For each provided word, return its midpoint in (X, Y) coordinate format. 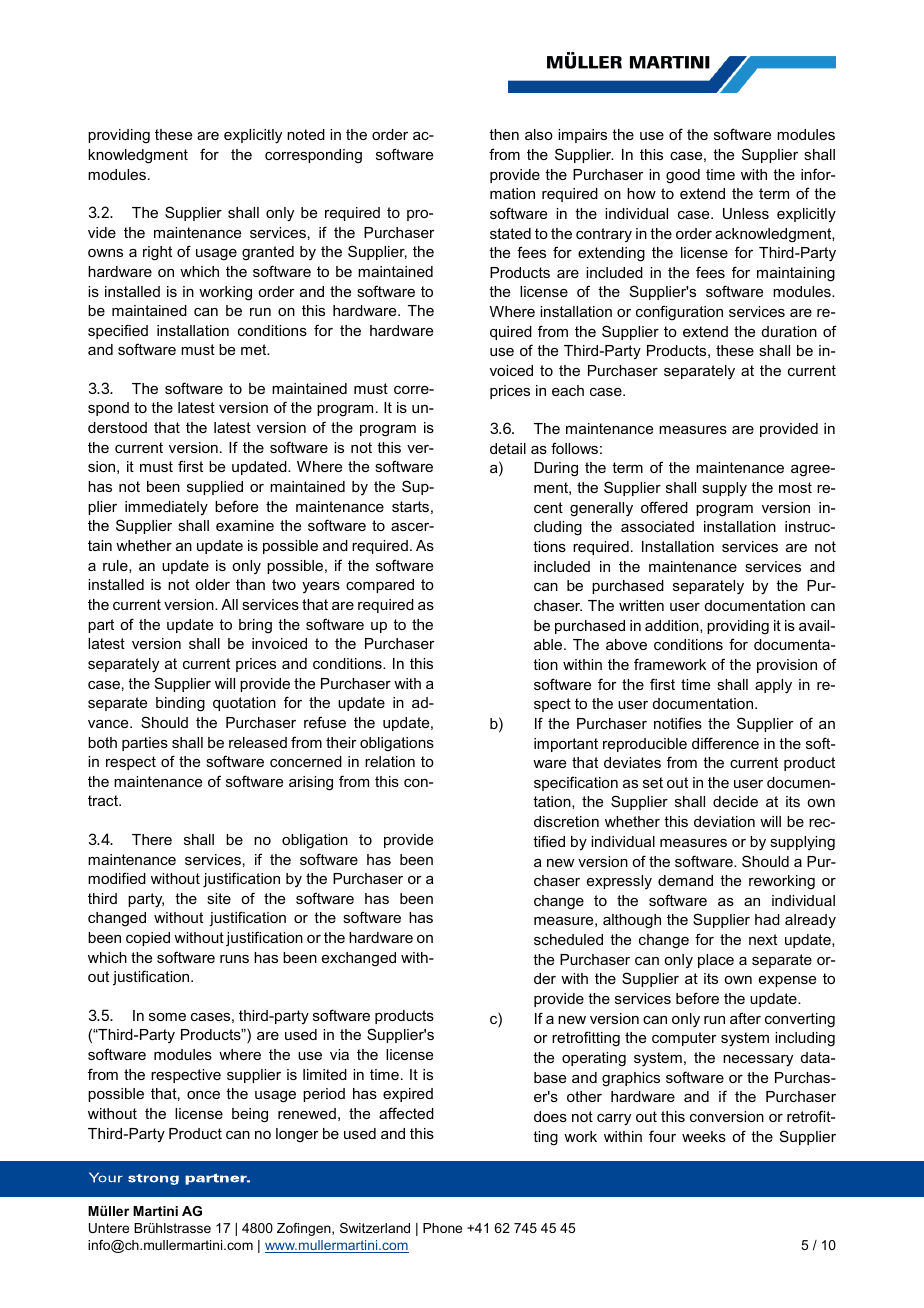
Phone (442, 1228)
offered (664, 507)
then (504, 134)
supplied (215, 488)
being (250, 1115)
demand (685, 880)
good (683, 176)
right (157, 253)
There (152, 839)
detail (508, 448)
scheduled (568, 939)
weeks (704, 1136)
